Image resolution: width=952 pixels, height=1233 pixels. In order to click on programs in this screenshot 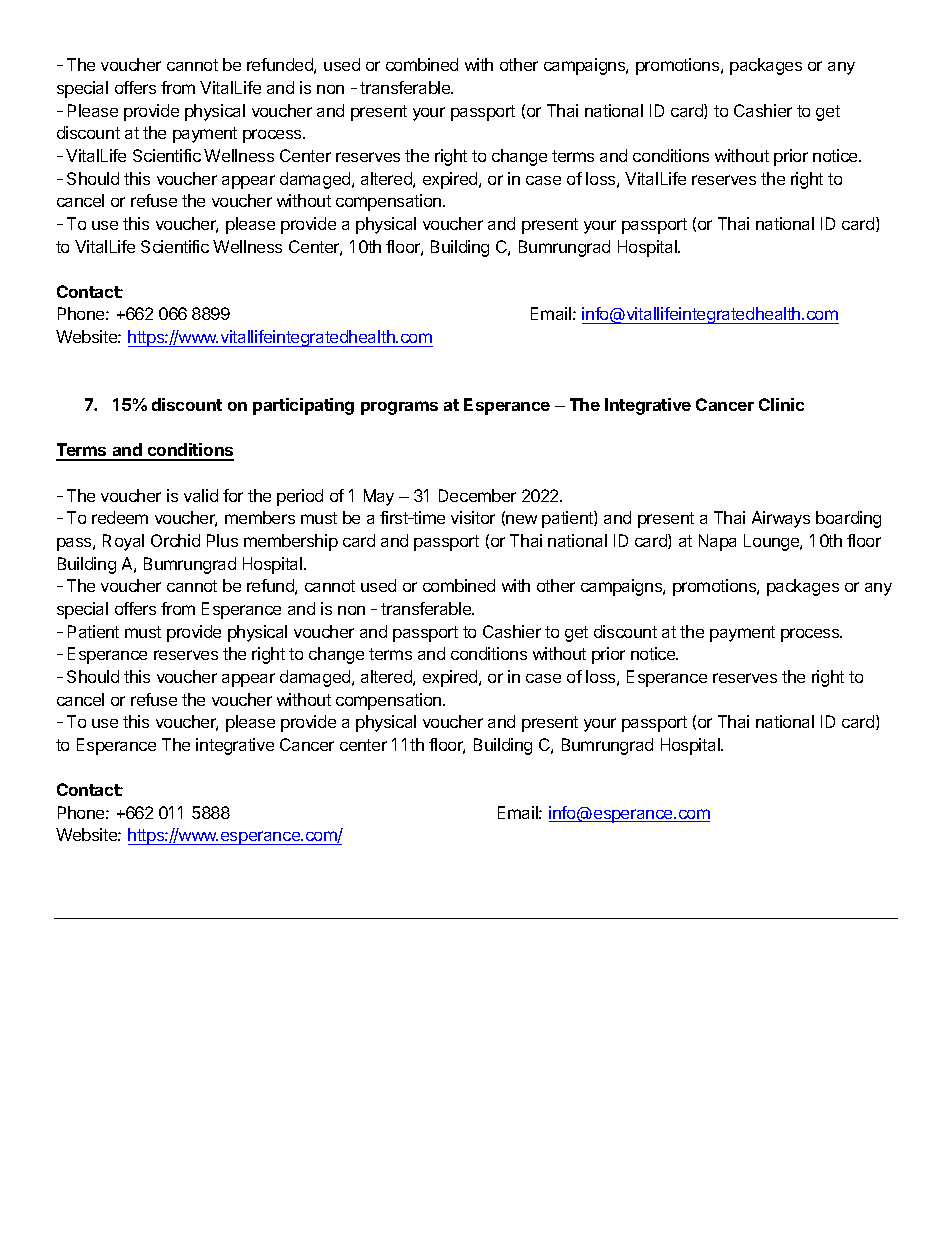, I will do `click(399, 408)`.
